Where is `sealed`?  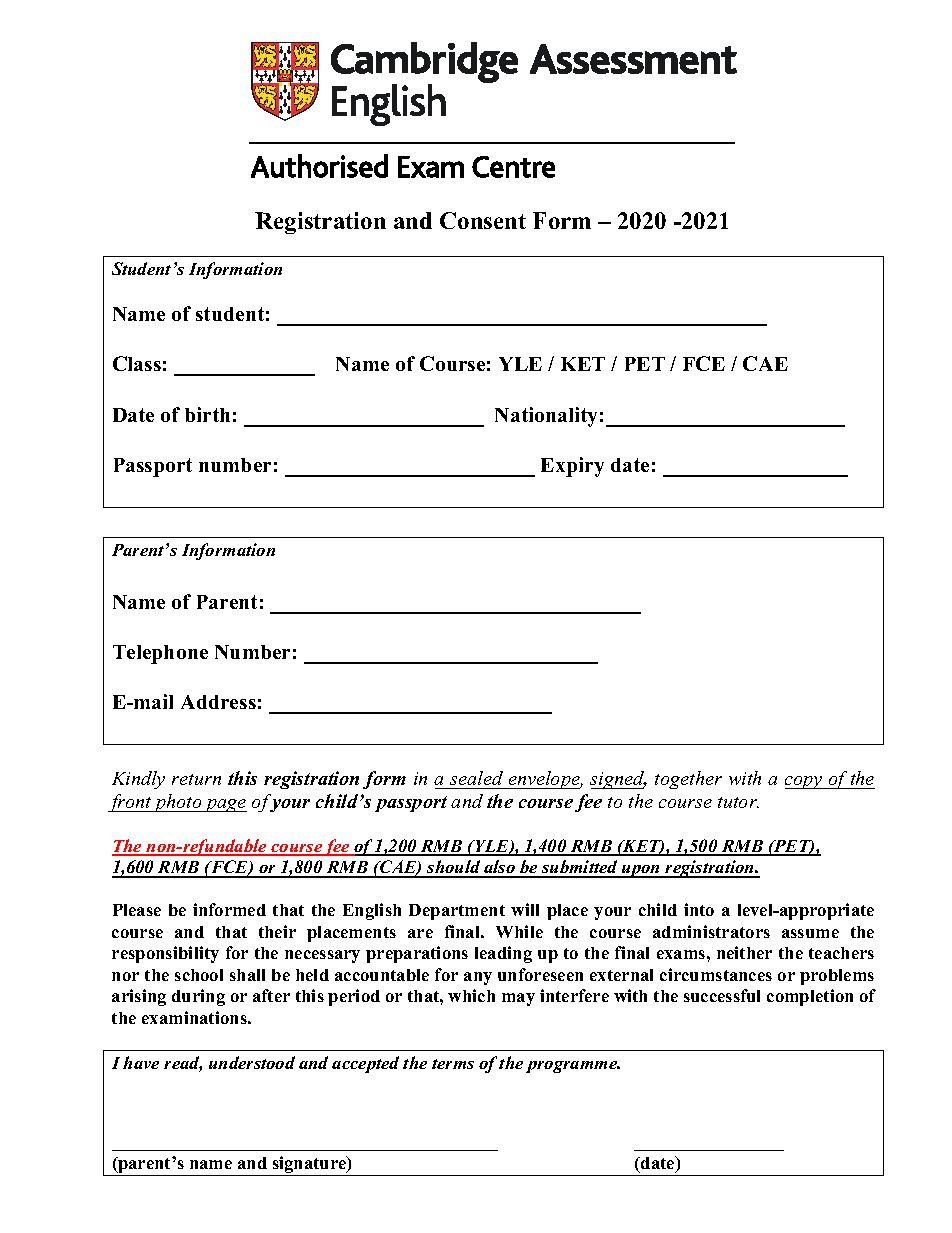 sealed is located at coordinates (476, 778).
